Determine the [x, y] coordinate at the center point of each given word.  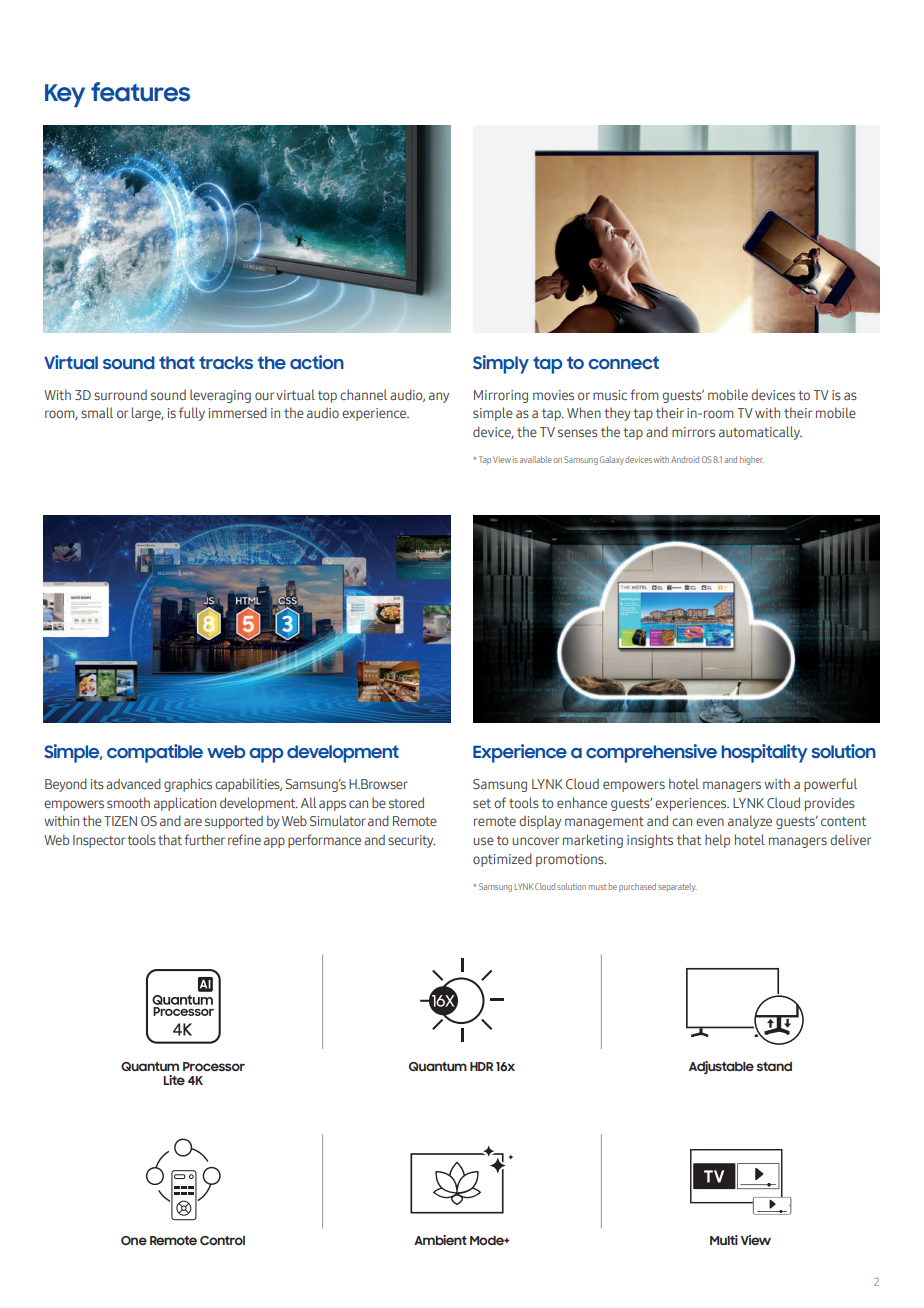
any [439, 397]
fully [192, 414]
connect [624, 362]
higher [752, 460]
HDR [481, 1066]
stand [774, 1066]
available [536, 459]
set [482, 803]
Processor [214, 1066]
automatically [760, 433]
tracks [226, 362]
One [134, 1240]
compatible [155, 753]
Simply [501, 364]
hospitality [765, 753]
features [140, 92]
